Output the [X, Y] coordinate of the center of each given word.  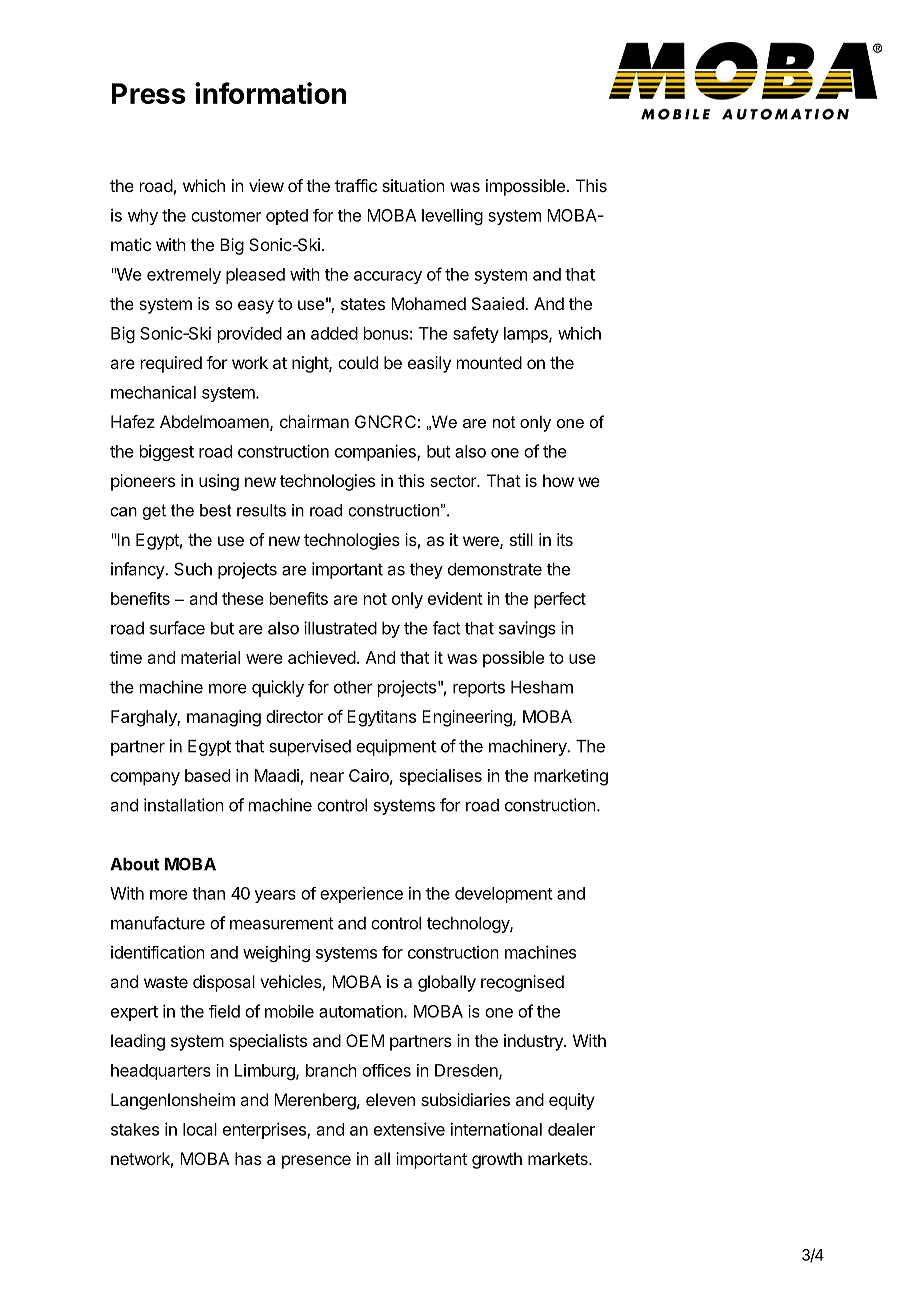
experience [361, 895]
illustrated [340, 628]
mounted [489, 362]
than [208, 893]
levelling [452, 217]
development [504, 895]
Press [149, 93]
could [358, 362]
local [200, 1129]
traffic [356, 185]
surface [177, 628]
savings [527, 629]
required [171, 364]
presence [316, 1162]
